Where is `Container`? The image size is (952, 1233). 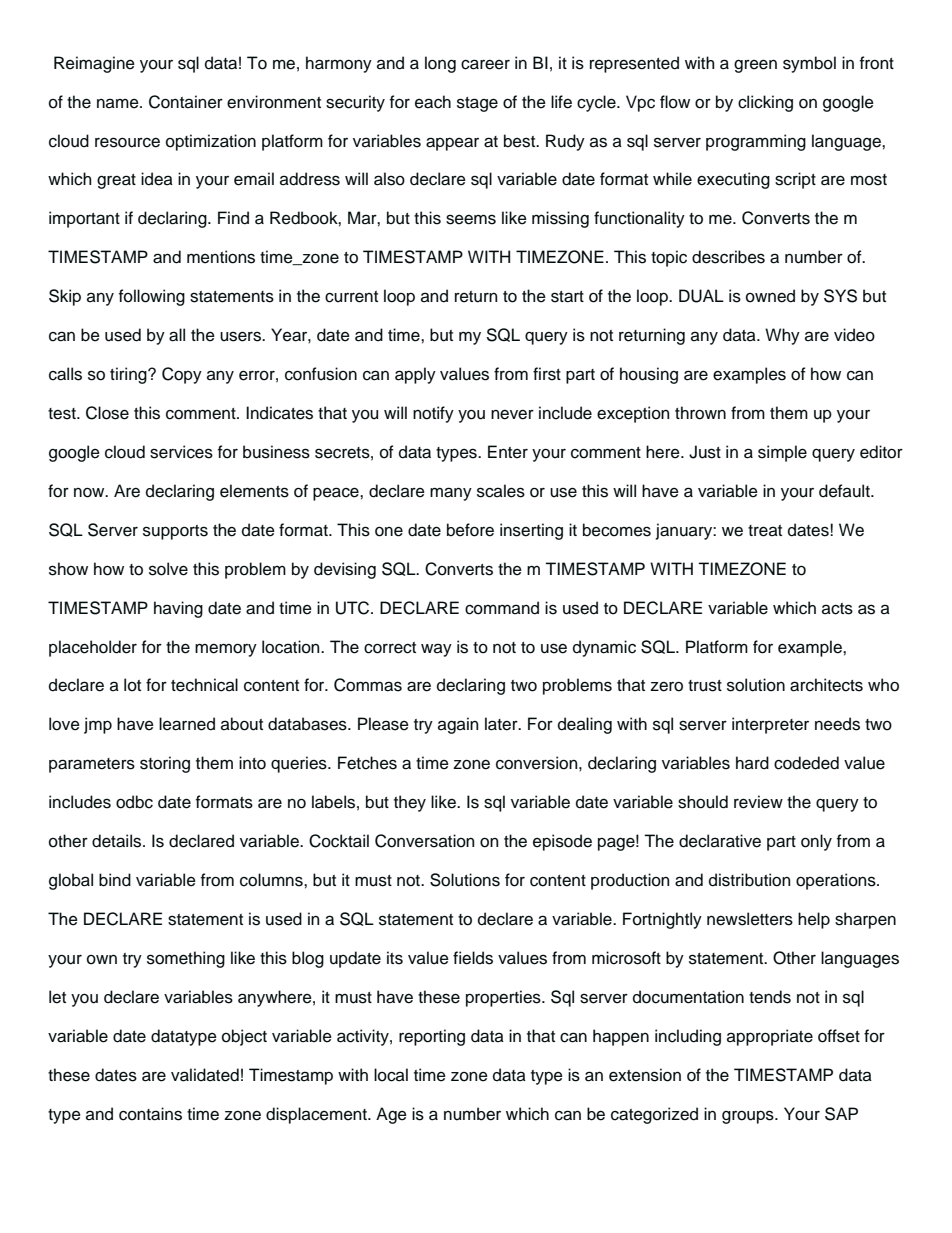
Container is located at coordinates (186, 102).
